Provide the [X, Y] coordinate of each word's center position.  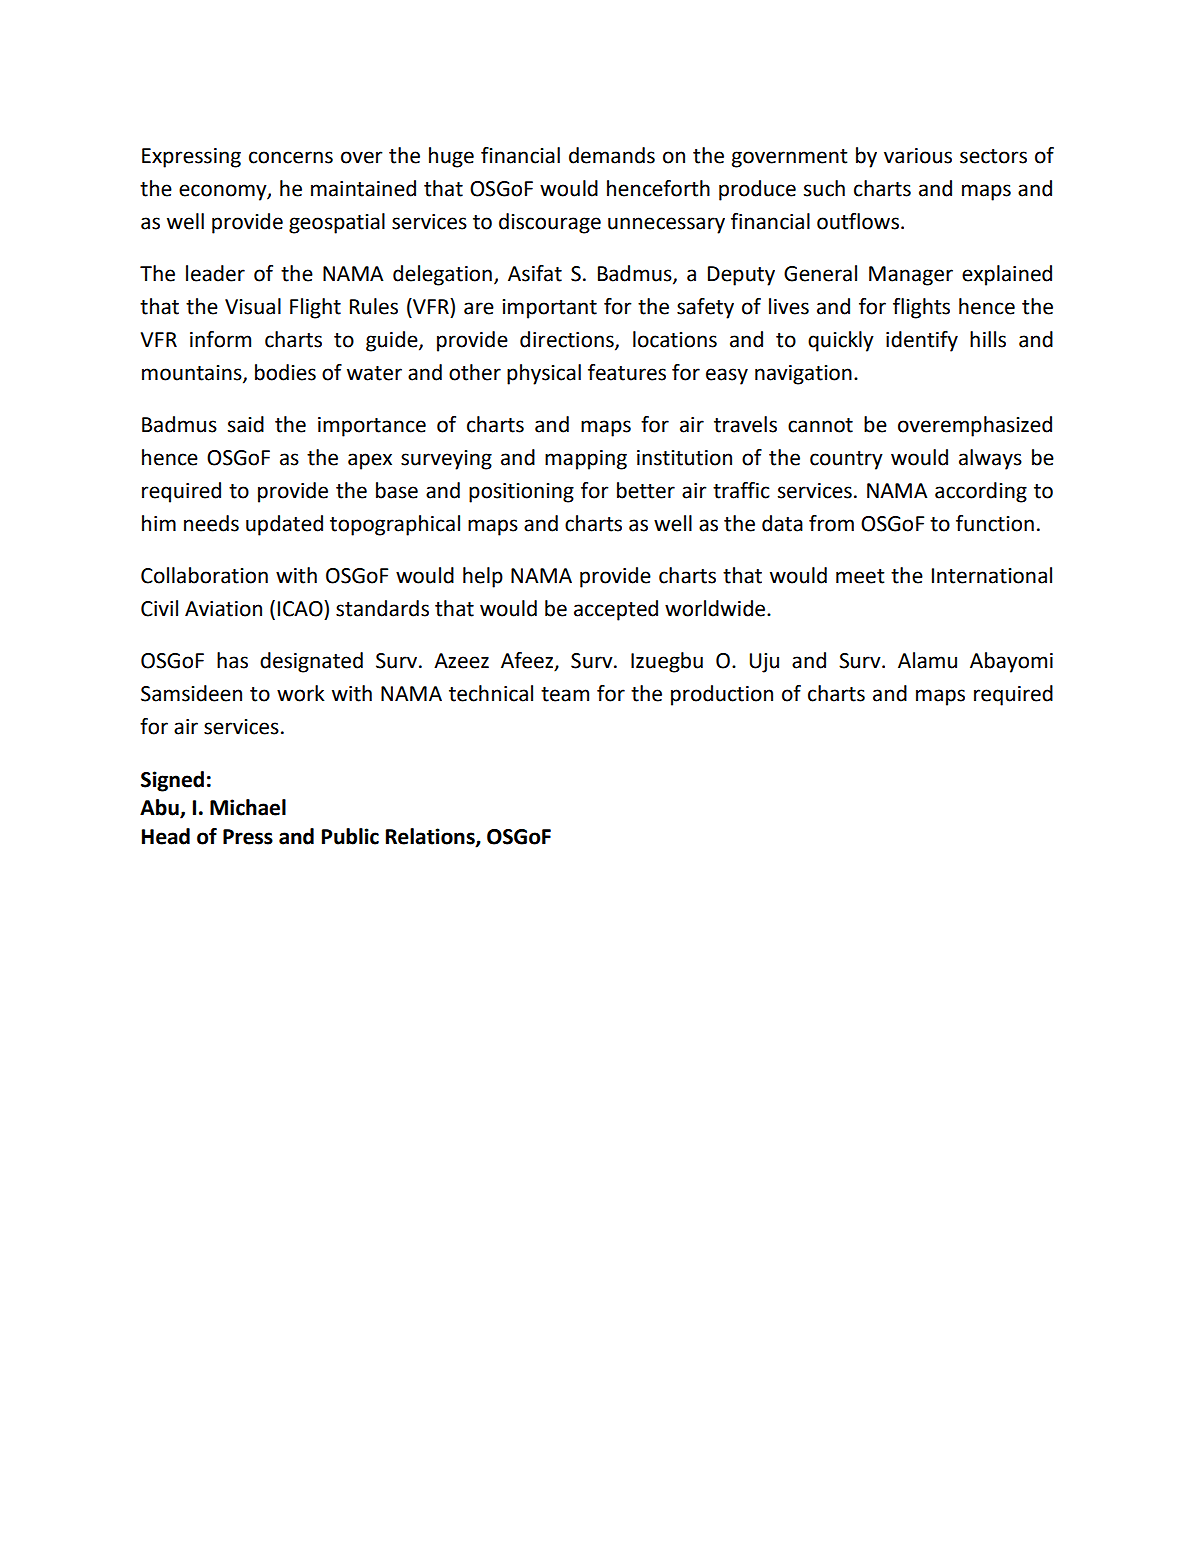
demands [612, 155]
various [918, 156]
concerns [291, 157]
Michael [248, 807]
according [981, 492]
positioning [521, 493]
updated [284, 525]
